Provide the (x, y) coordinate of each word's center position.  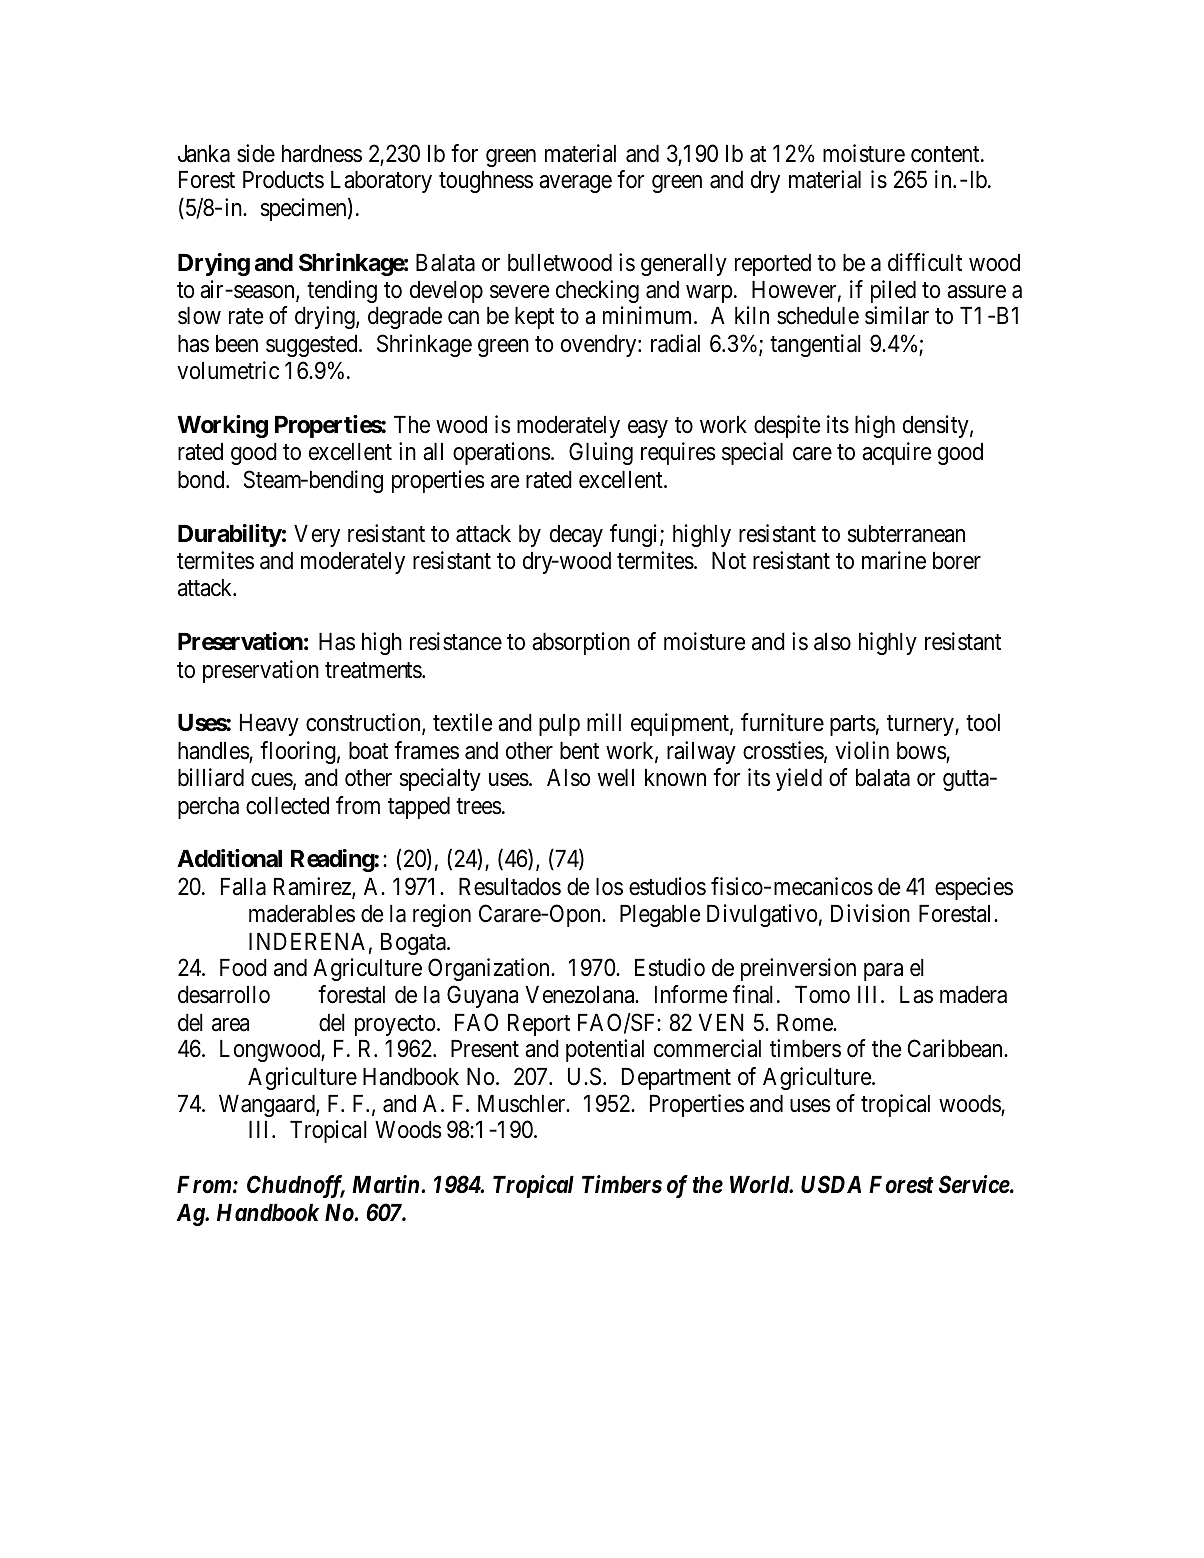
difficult (925, 262)
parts (853, 726)
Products (283, 180)
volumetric (228, 370)
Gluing (601, 453)
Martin (387, 1184)
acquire (897, 453)
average (575, 184)
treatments (374, 671)
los (609, 887)
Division (870, 913)
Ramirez (313, 887)
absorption (581, 643)
